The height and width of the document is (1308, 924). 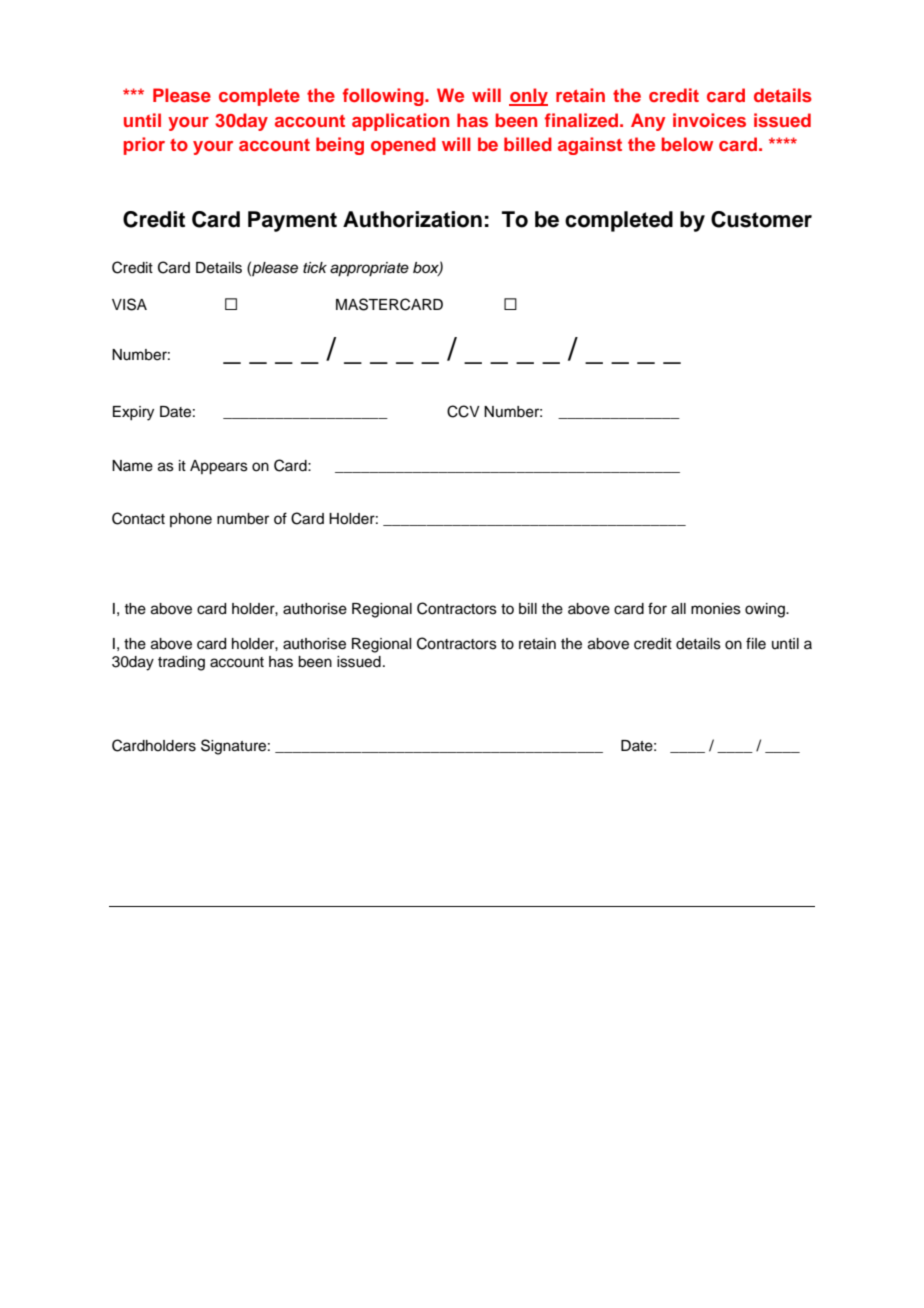 What do you see at coordinates (400, 122) in the document?
I see `application` at bounding box center [400, 122].
